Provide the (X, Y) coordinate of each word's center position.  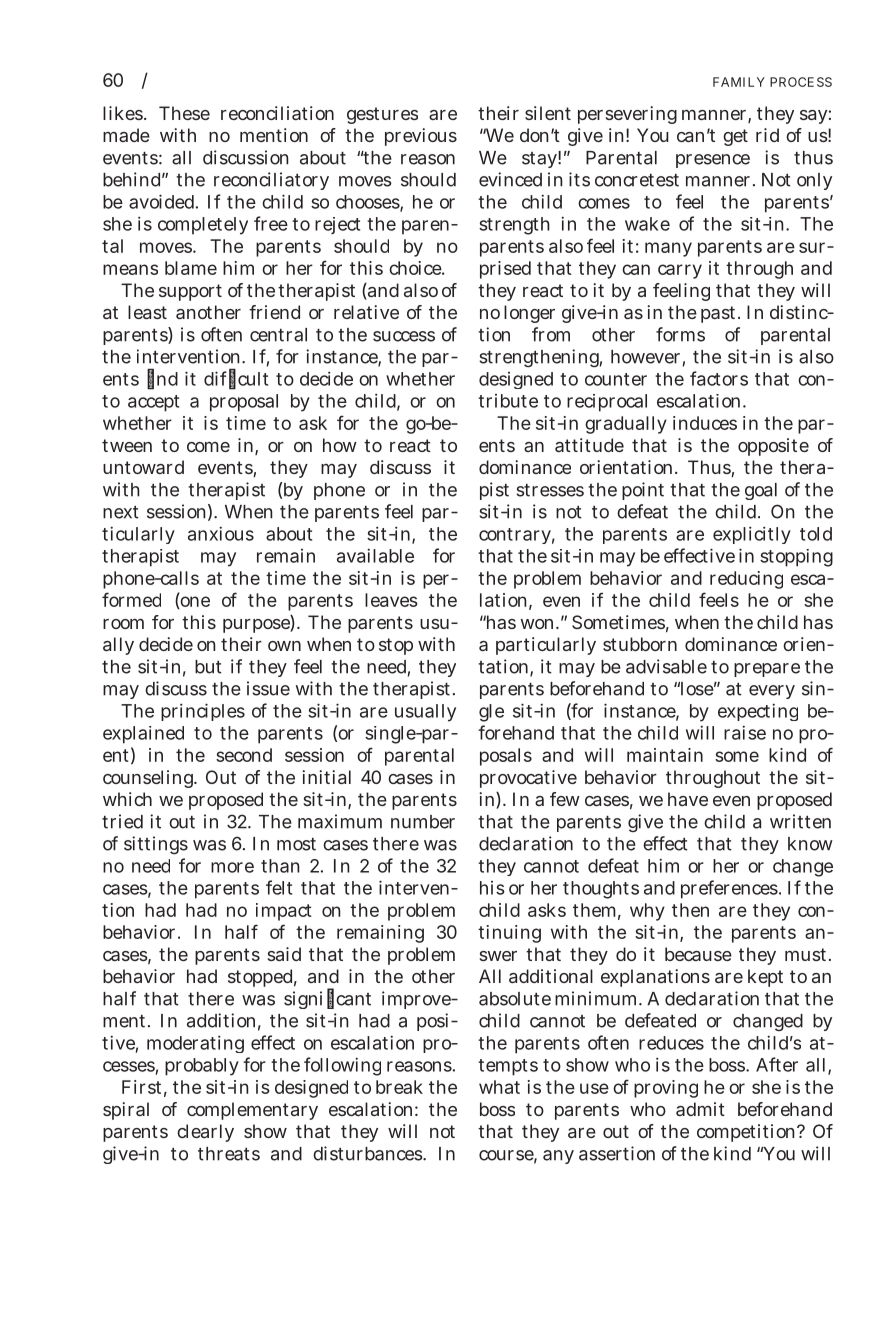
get (735, 137)
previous (421, 137)
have (688, 799)
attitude (589, 445)
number (423, 822)
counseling (149, 779)
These (184, 113)
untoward (143, 467)
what (499, 1087)
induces (705, 423)
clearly (205, 1133)
